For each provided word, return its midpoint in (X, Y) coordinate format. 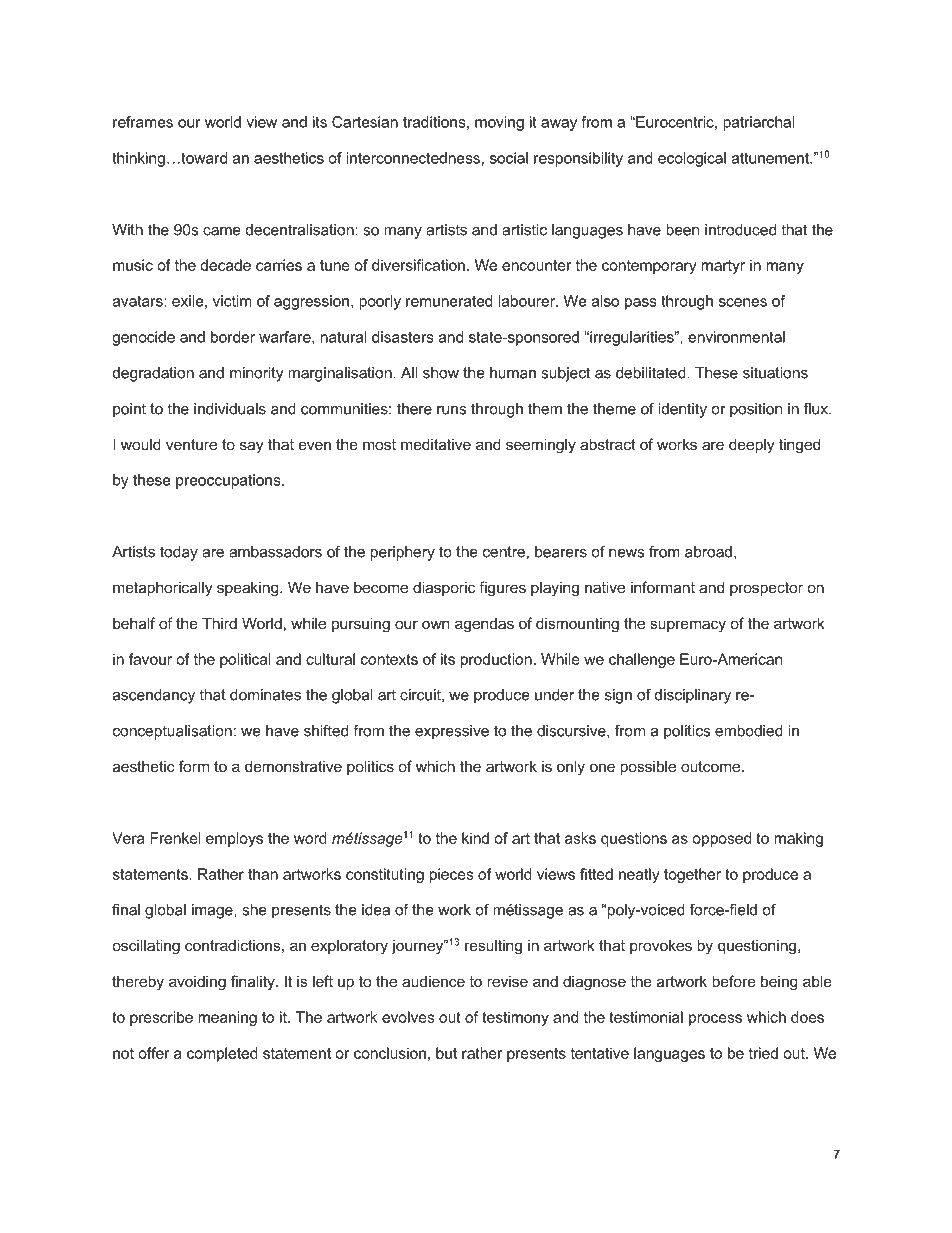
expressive (452, 732)
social (509, 158)
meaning (227, 1018)
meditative (436, 444)
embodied (749, 731)
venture (191, 444)
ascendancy (154, 696)
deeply (752, 446)
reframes (143, 122)
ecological (692, 159)
